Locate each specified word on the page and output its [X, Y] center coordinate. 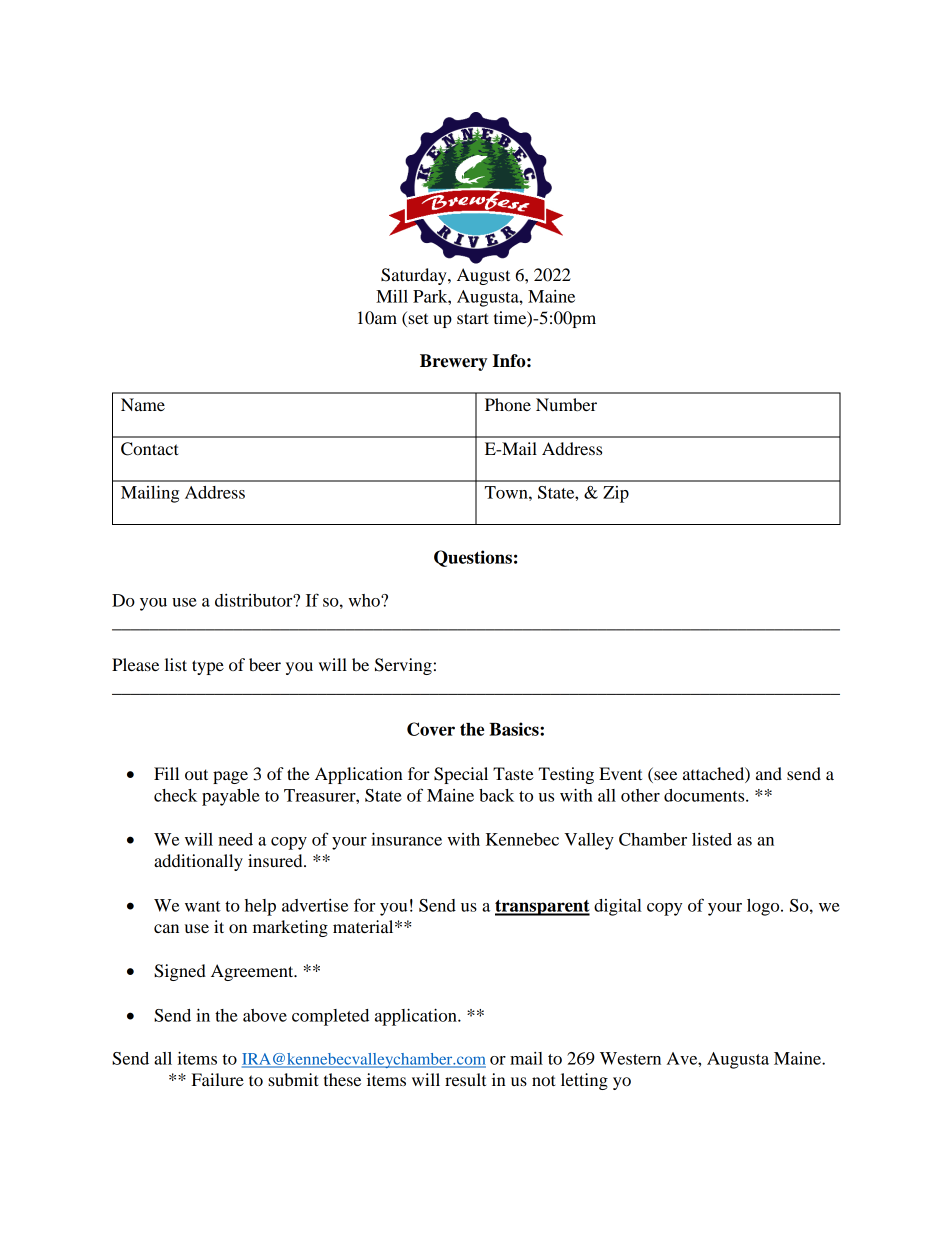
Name [143, 404]
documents [705, 795]
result [465, 1079]
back [496, 795]
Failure [218, 1079]
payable [231, 797]
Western [630, 1058]
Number [566, 404]
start [473, 318]
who [365, 600]
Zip [616, 494]
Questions [473, 558]
